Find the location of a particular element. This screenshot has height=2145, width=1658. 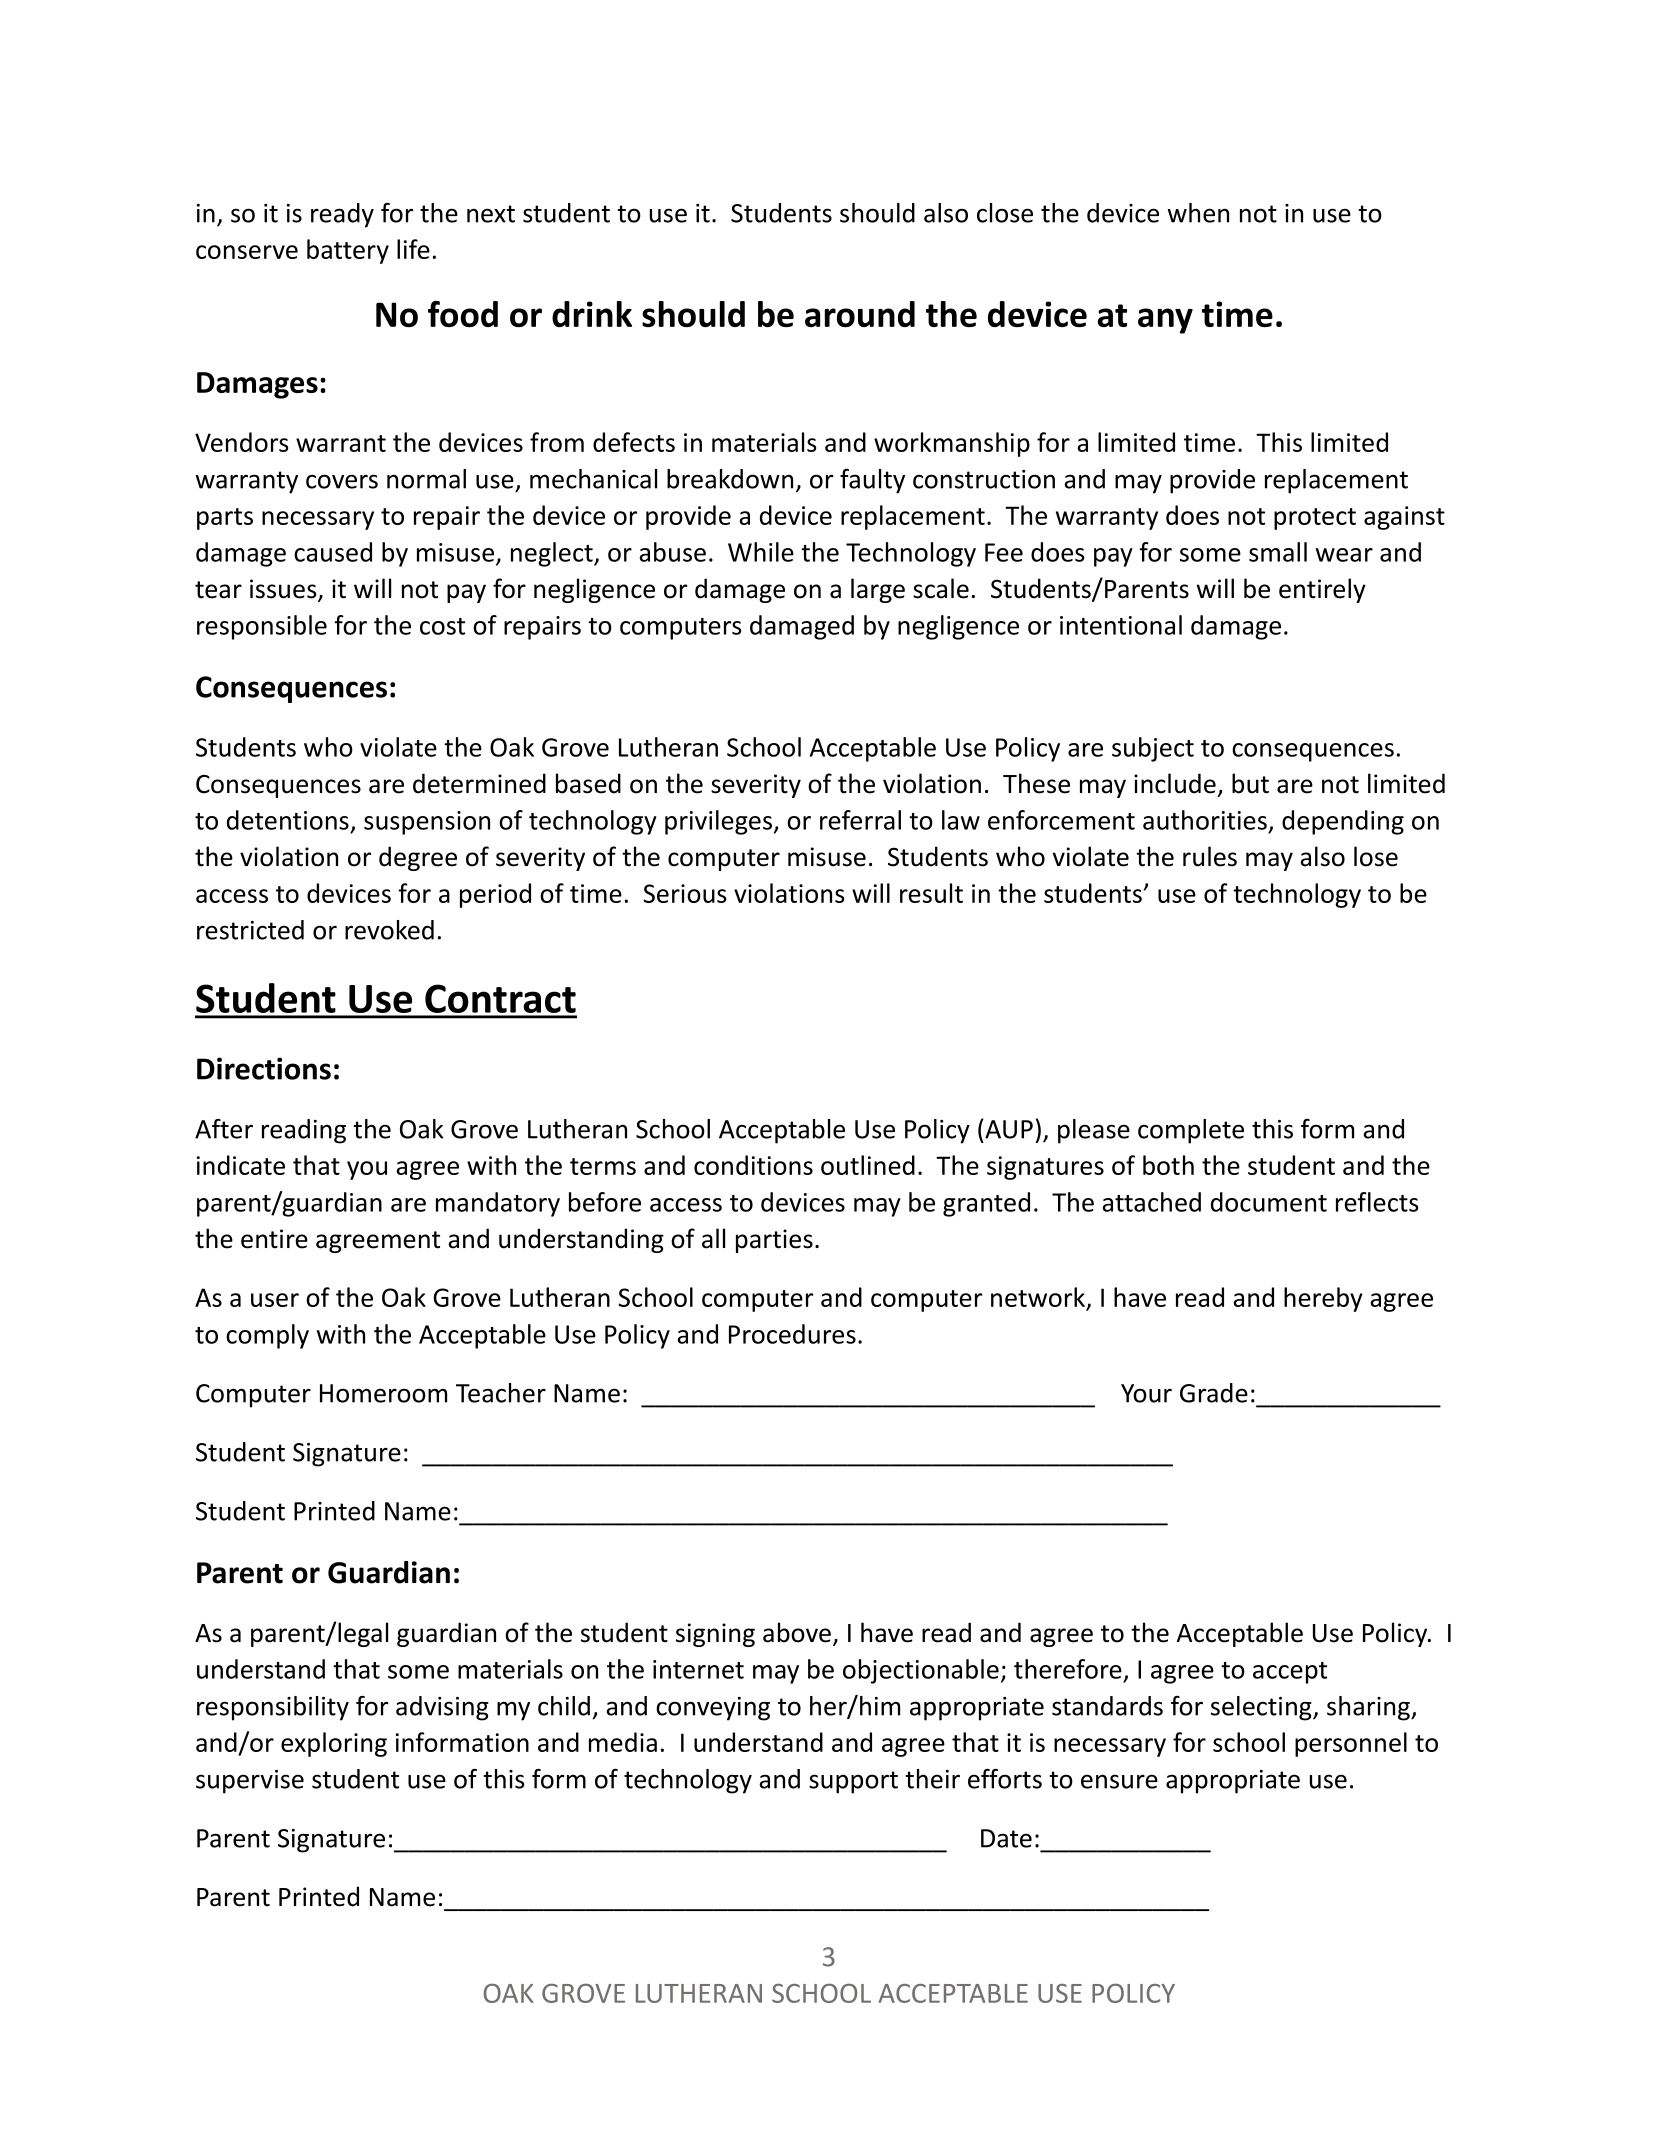

when is located at coordinates (1198, 213).
